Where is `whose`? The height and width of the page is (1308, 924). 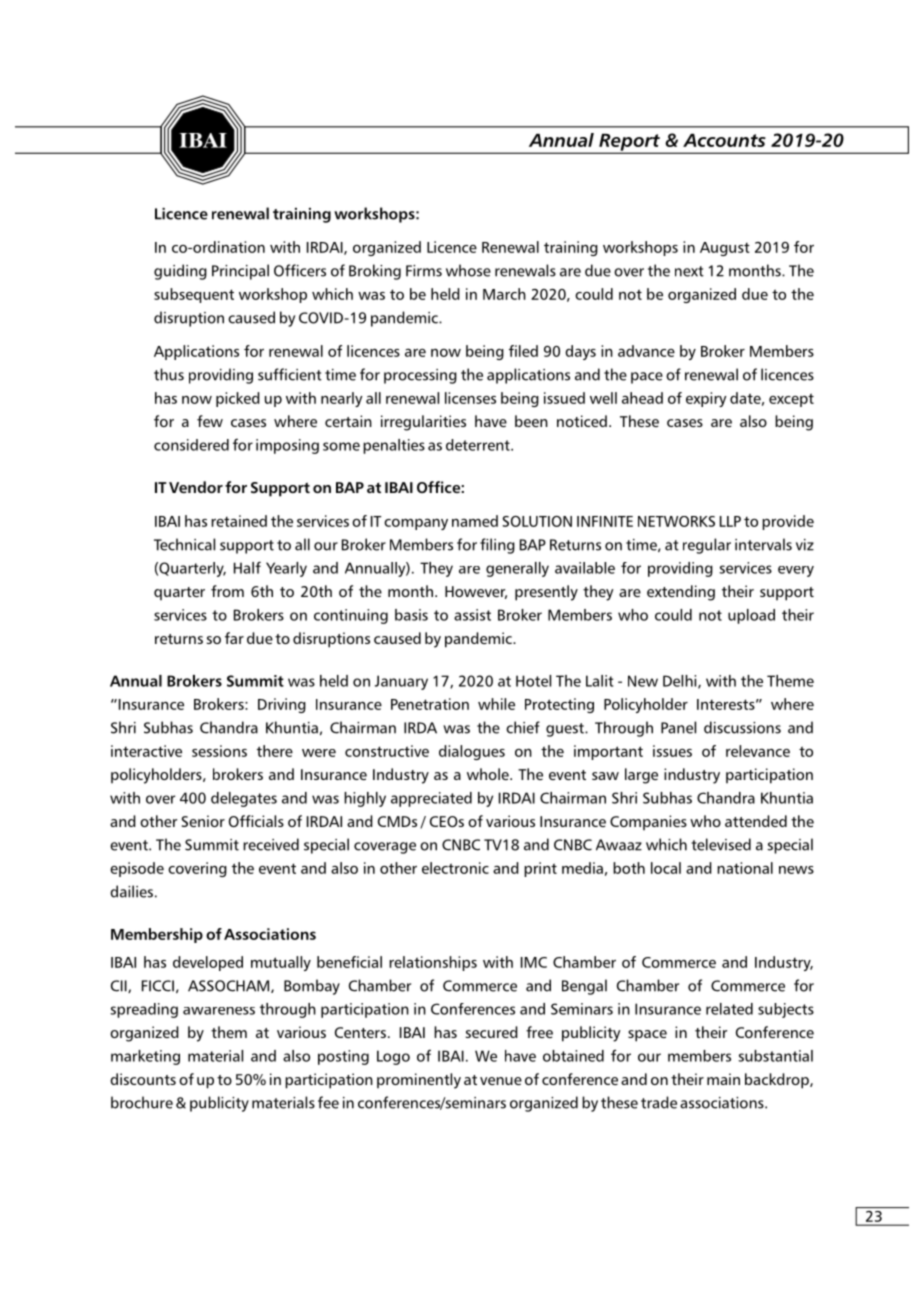
whose is located at coordinates (468, 270).
